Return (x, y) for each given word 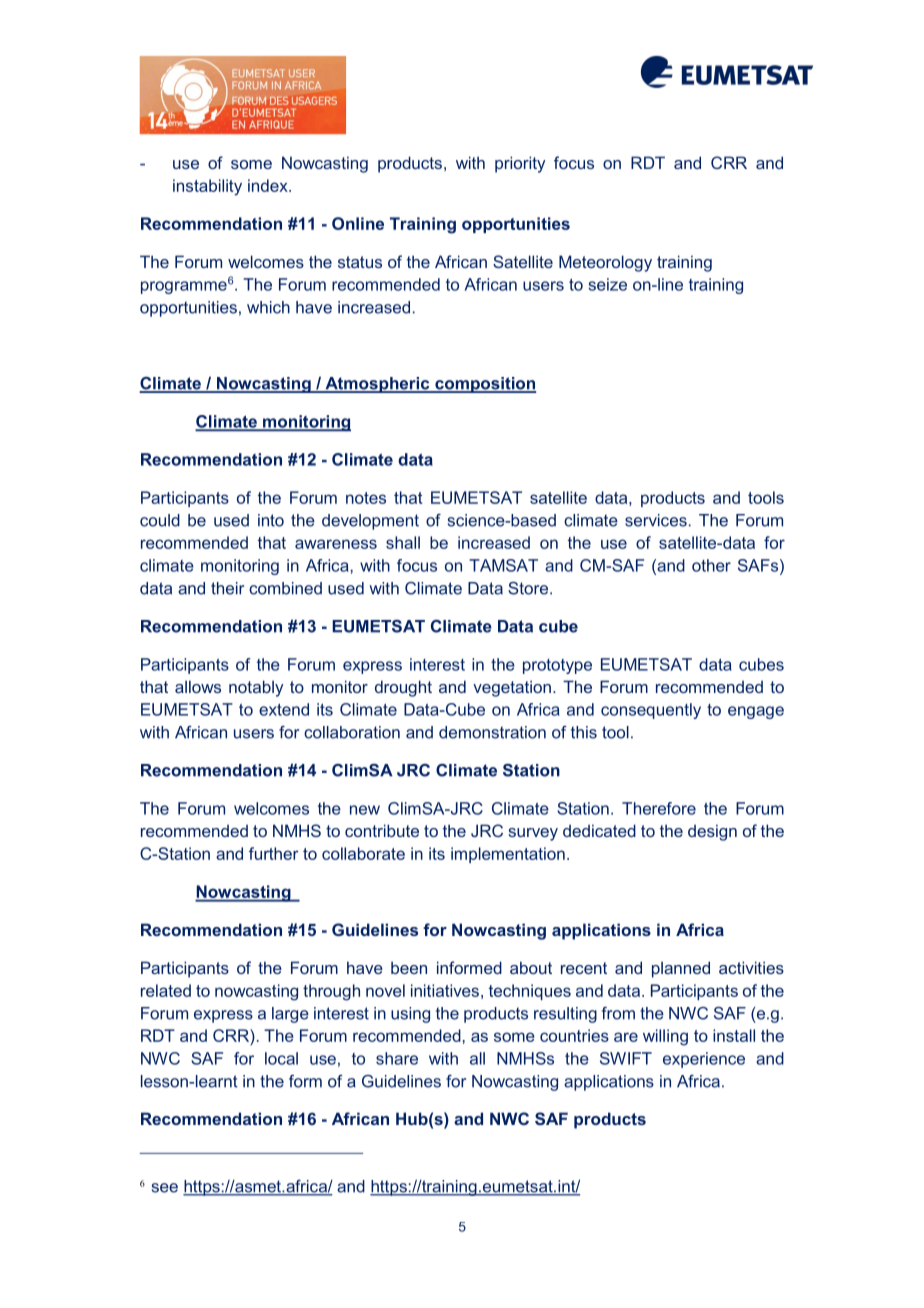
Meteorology (605, 263)
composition (484, 385)
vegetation (512, 688)
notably (256, 688)
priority (520, 164)
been (409, 967)
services (656, 520)
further (274, 853)
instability (207, 187)
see (165, 1188)
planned (681, 969)
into (271, 520)
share (397, 1058)
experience (704, 1060)
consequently (651, 711)
